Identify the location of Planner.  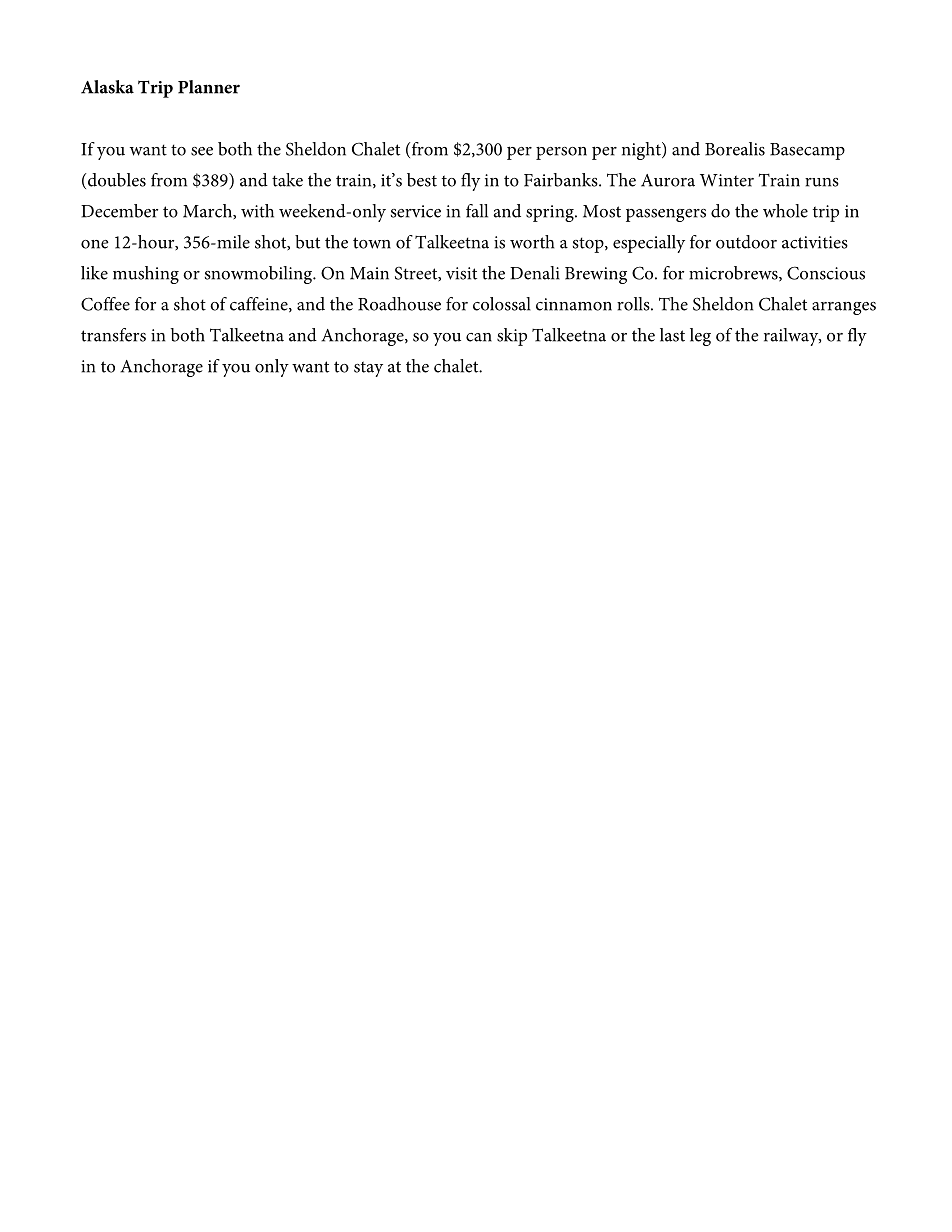
(209, 87).
